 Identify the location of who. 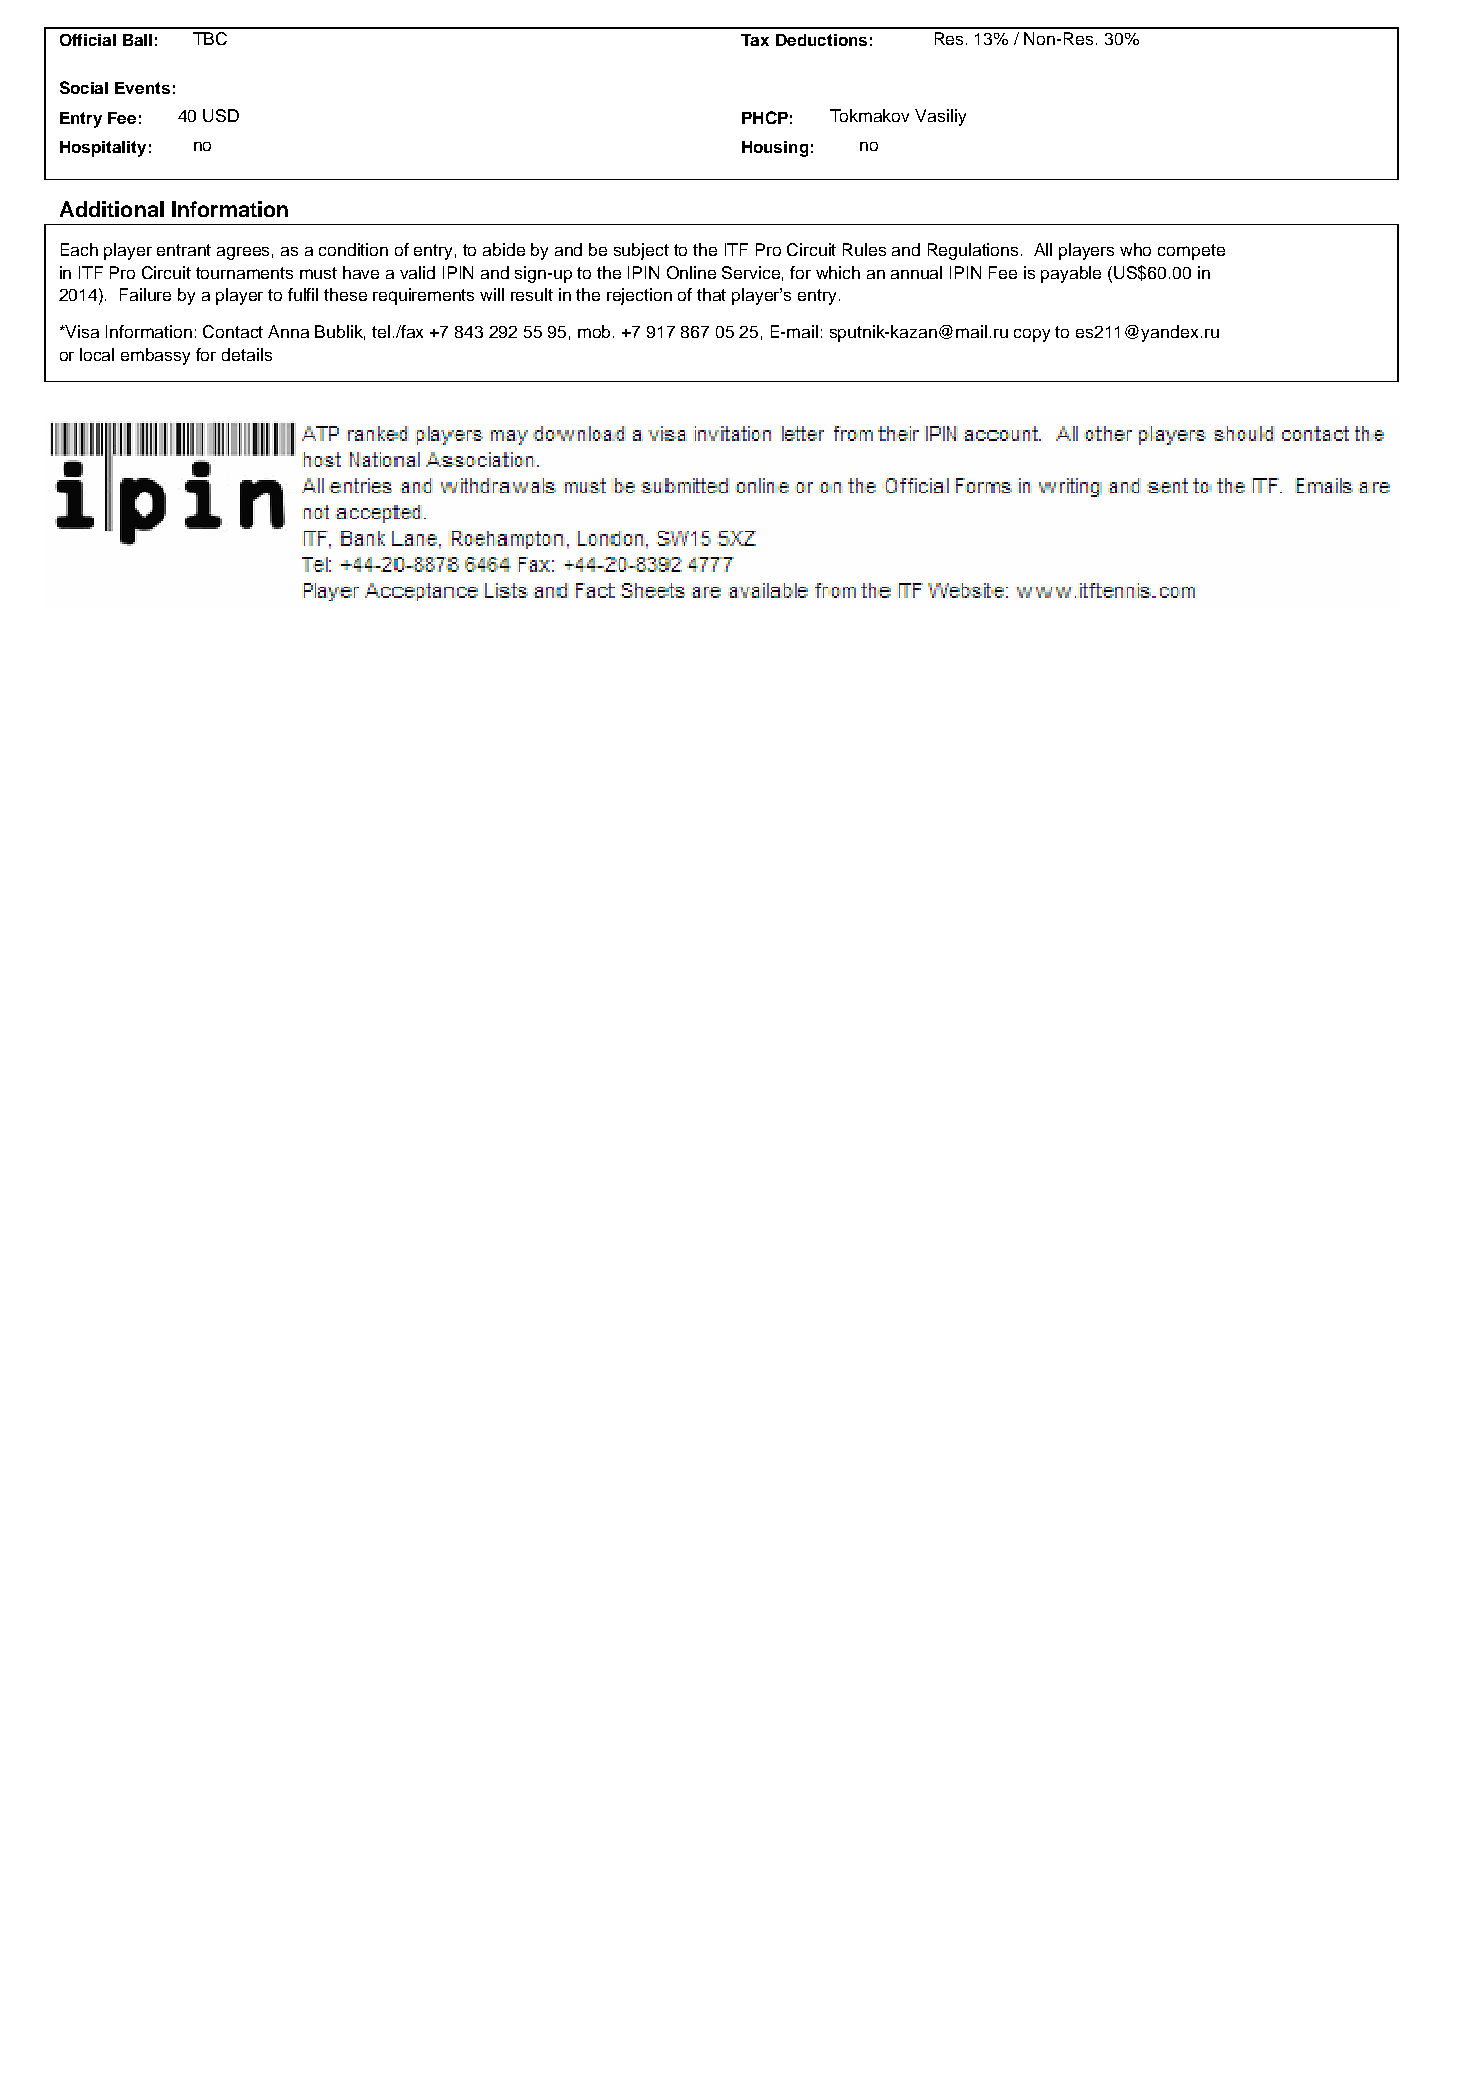
(1135, 249).
